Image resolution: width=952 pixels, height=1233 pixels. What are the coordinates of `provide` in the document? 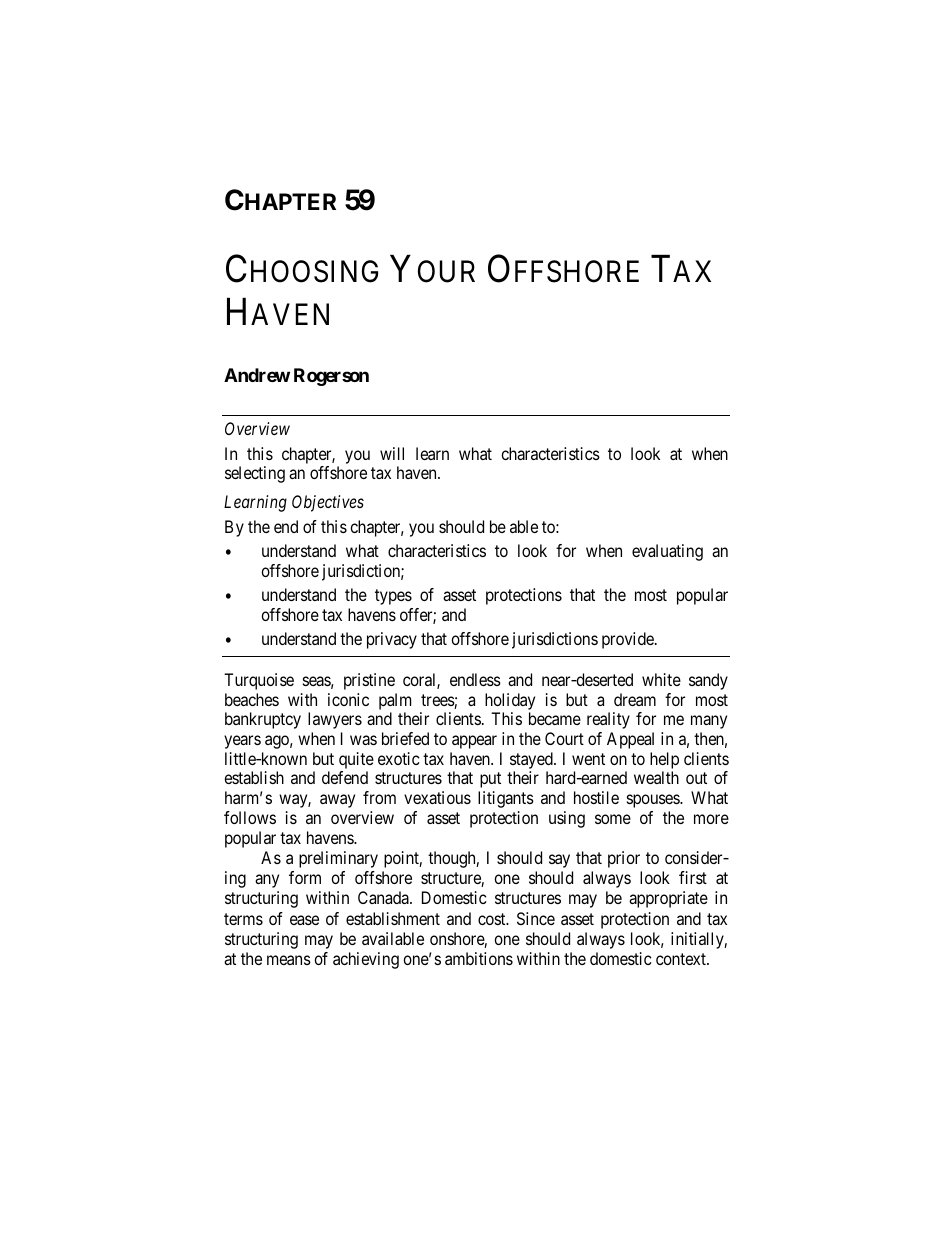 It's located at (629, 640).
